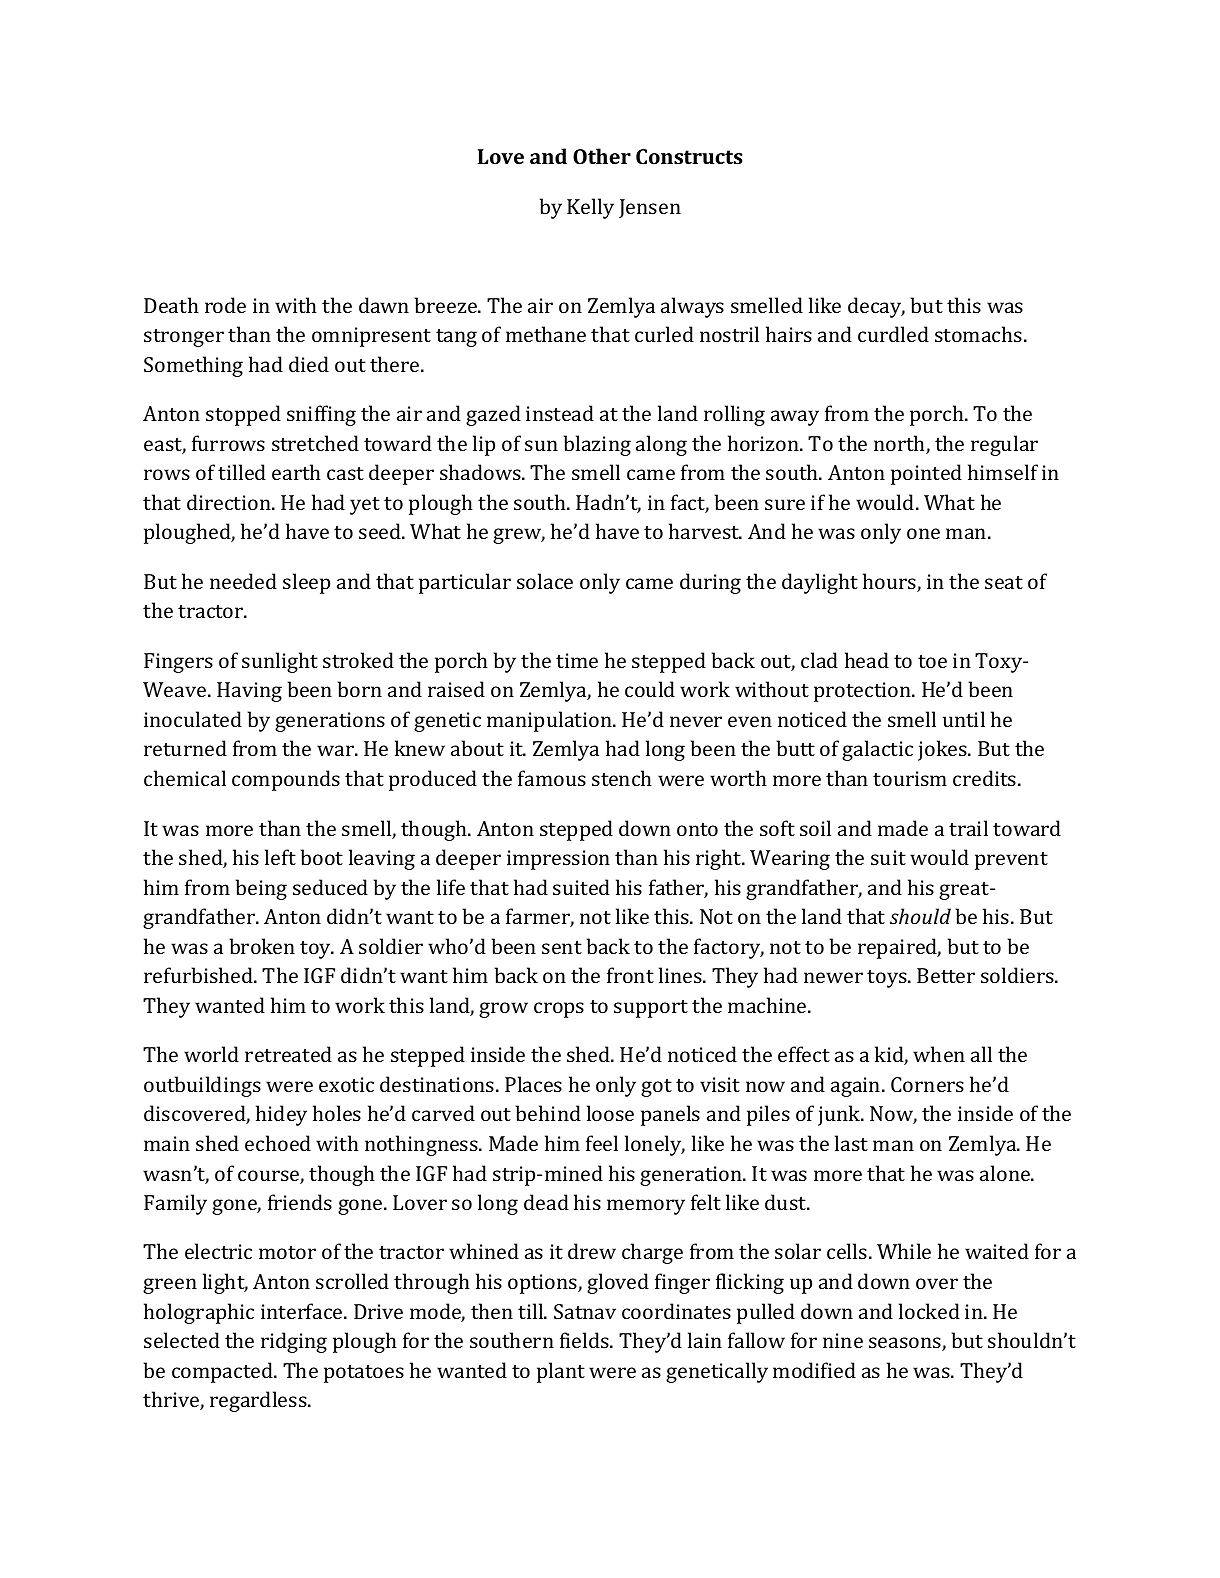 The image size is (1220, 1578). I want to click on pointed, so click(926, 474).
